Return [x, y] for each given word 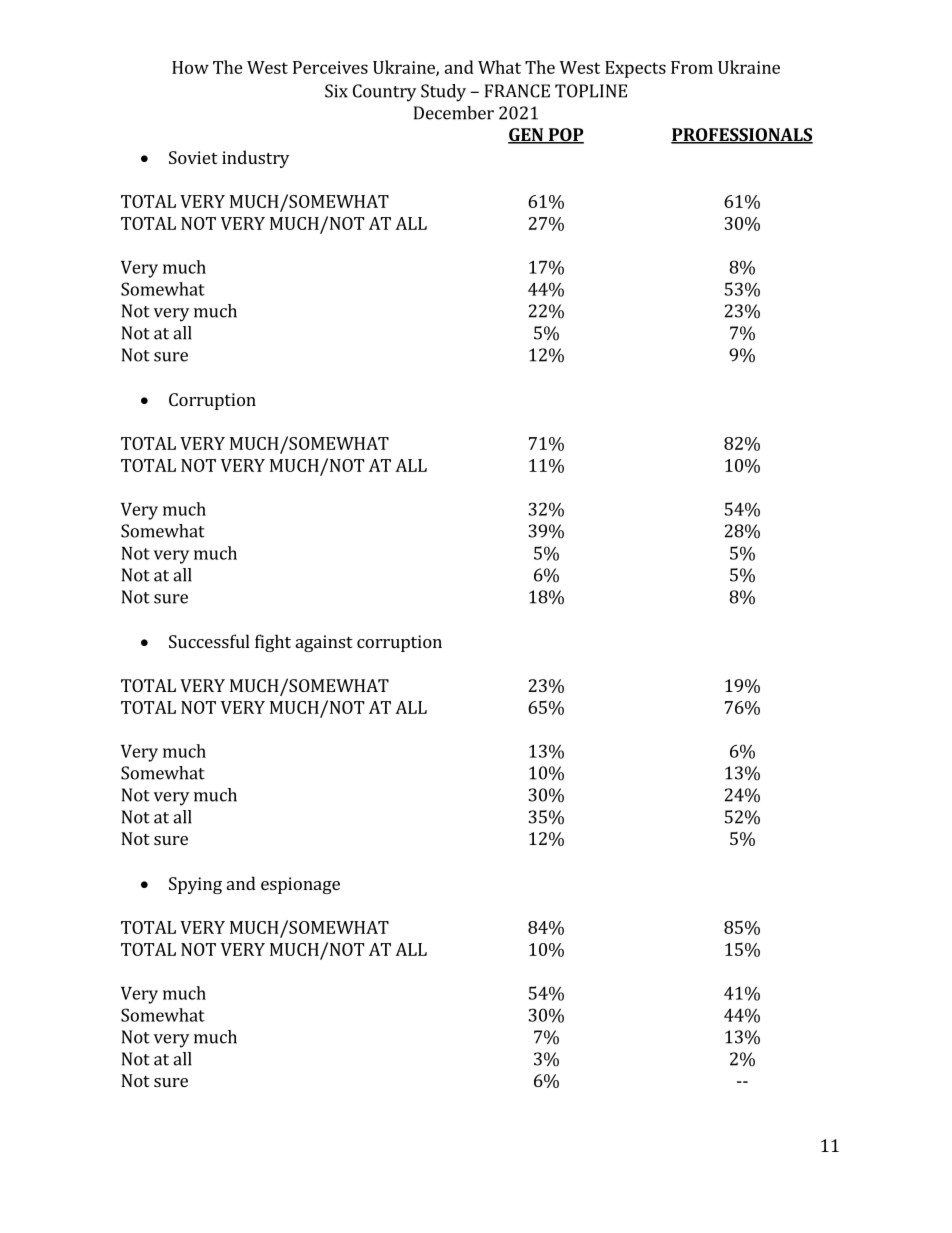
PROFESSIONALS [742, 136]
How [190, 67]
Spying [195, 885]
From [692, 67]
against [324, 643]
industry [255, 159]
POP [565, 136]
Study [443, 93]
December [454, 113]
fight [273, 643]
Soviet [193, 157]
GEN [526, 136]
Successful [209, 641]
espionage [300, 885]
